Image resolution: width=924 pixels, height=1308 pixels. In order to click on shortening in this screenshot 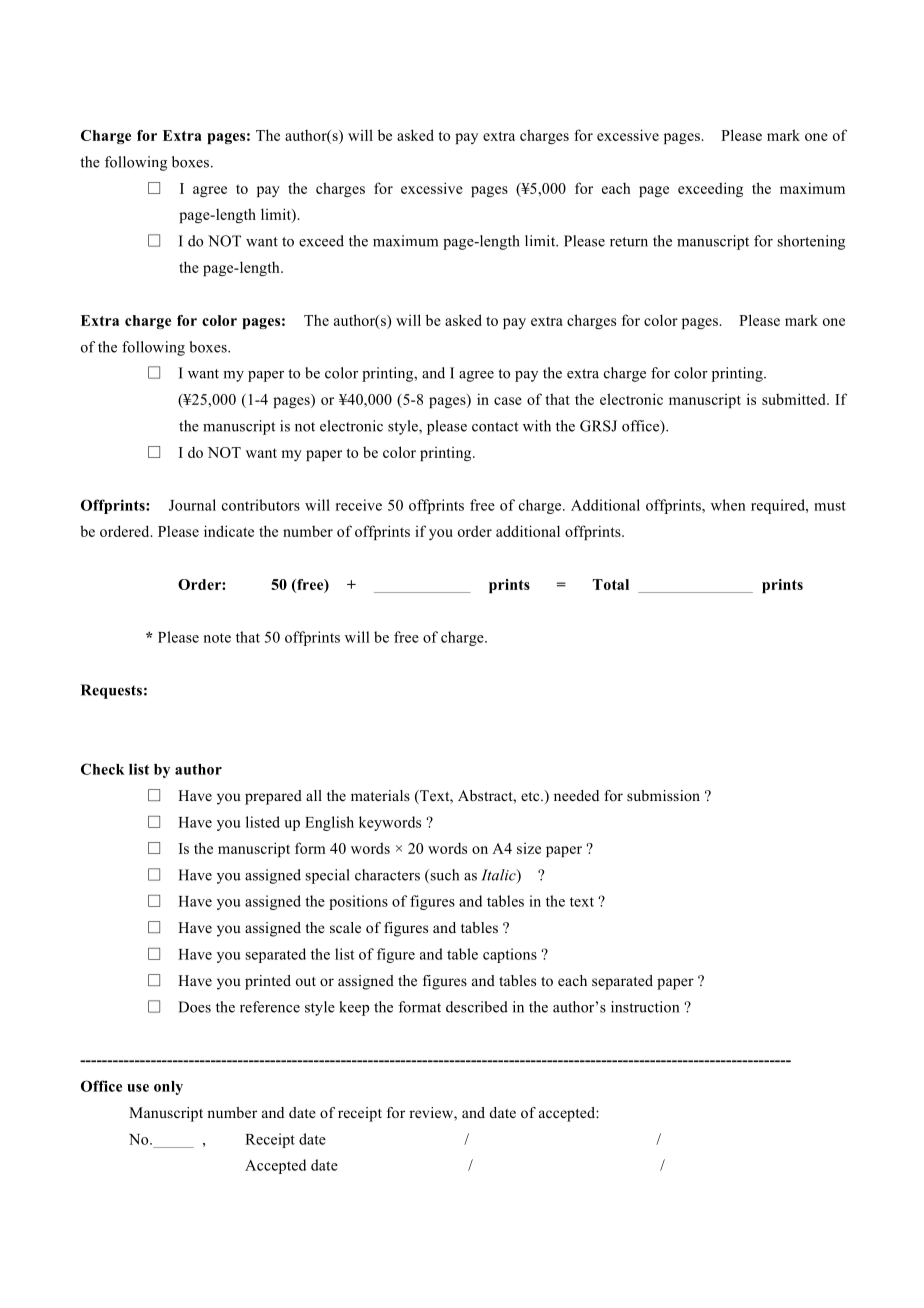, I will do `click(811, 242)`.
